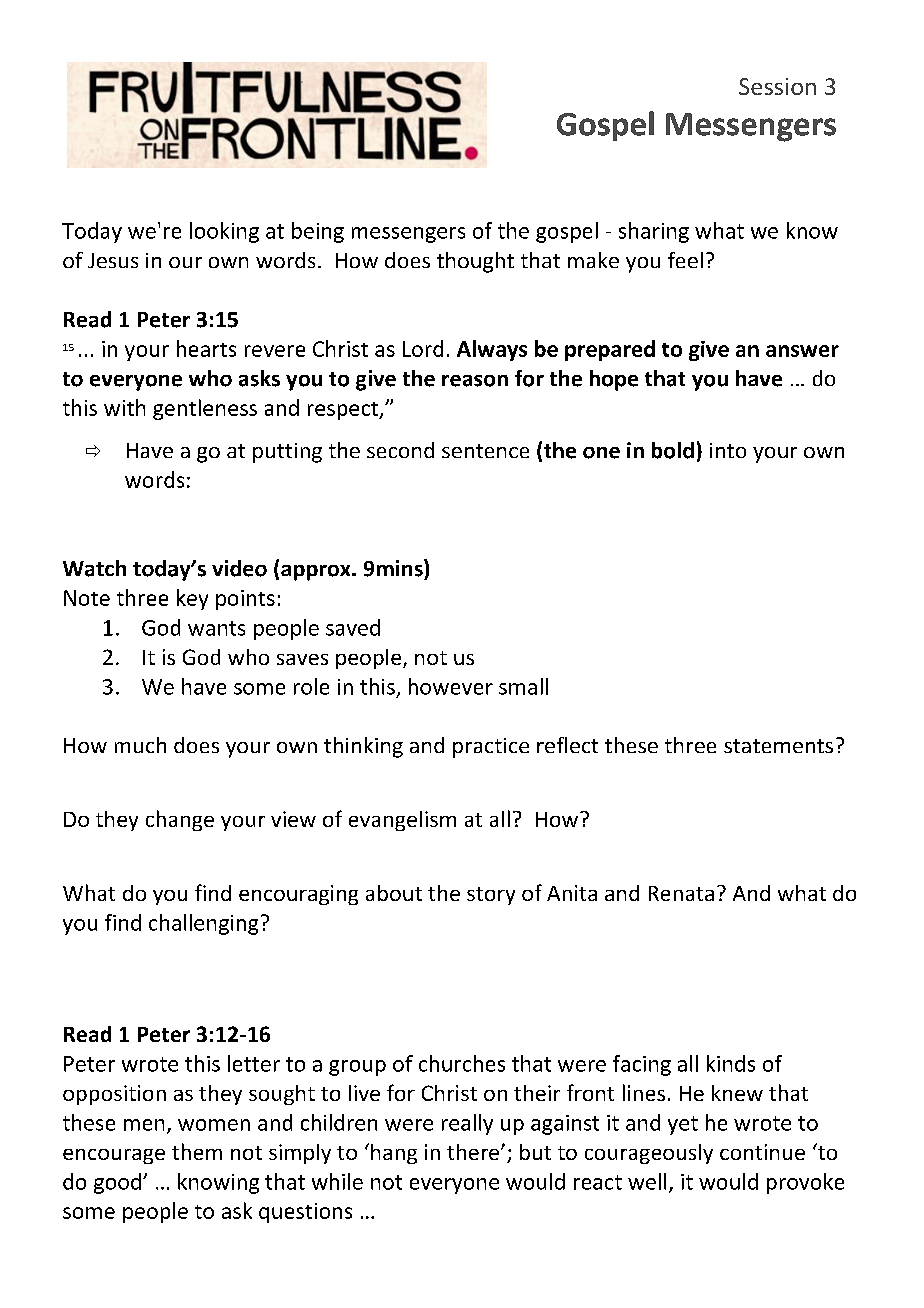  Describe the element at coordinates (197, 1151) in the document. I see `them` at that location.
